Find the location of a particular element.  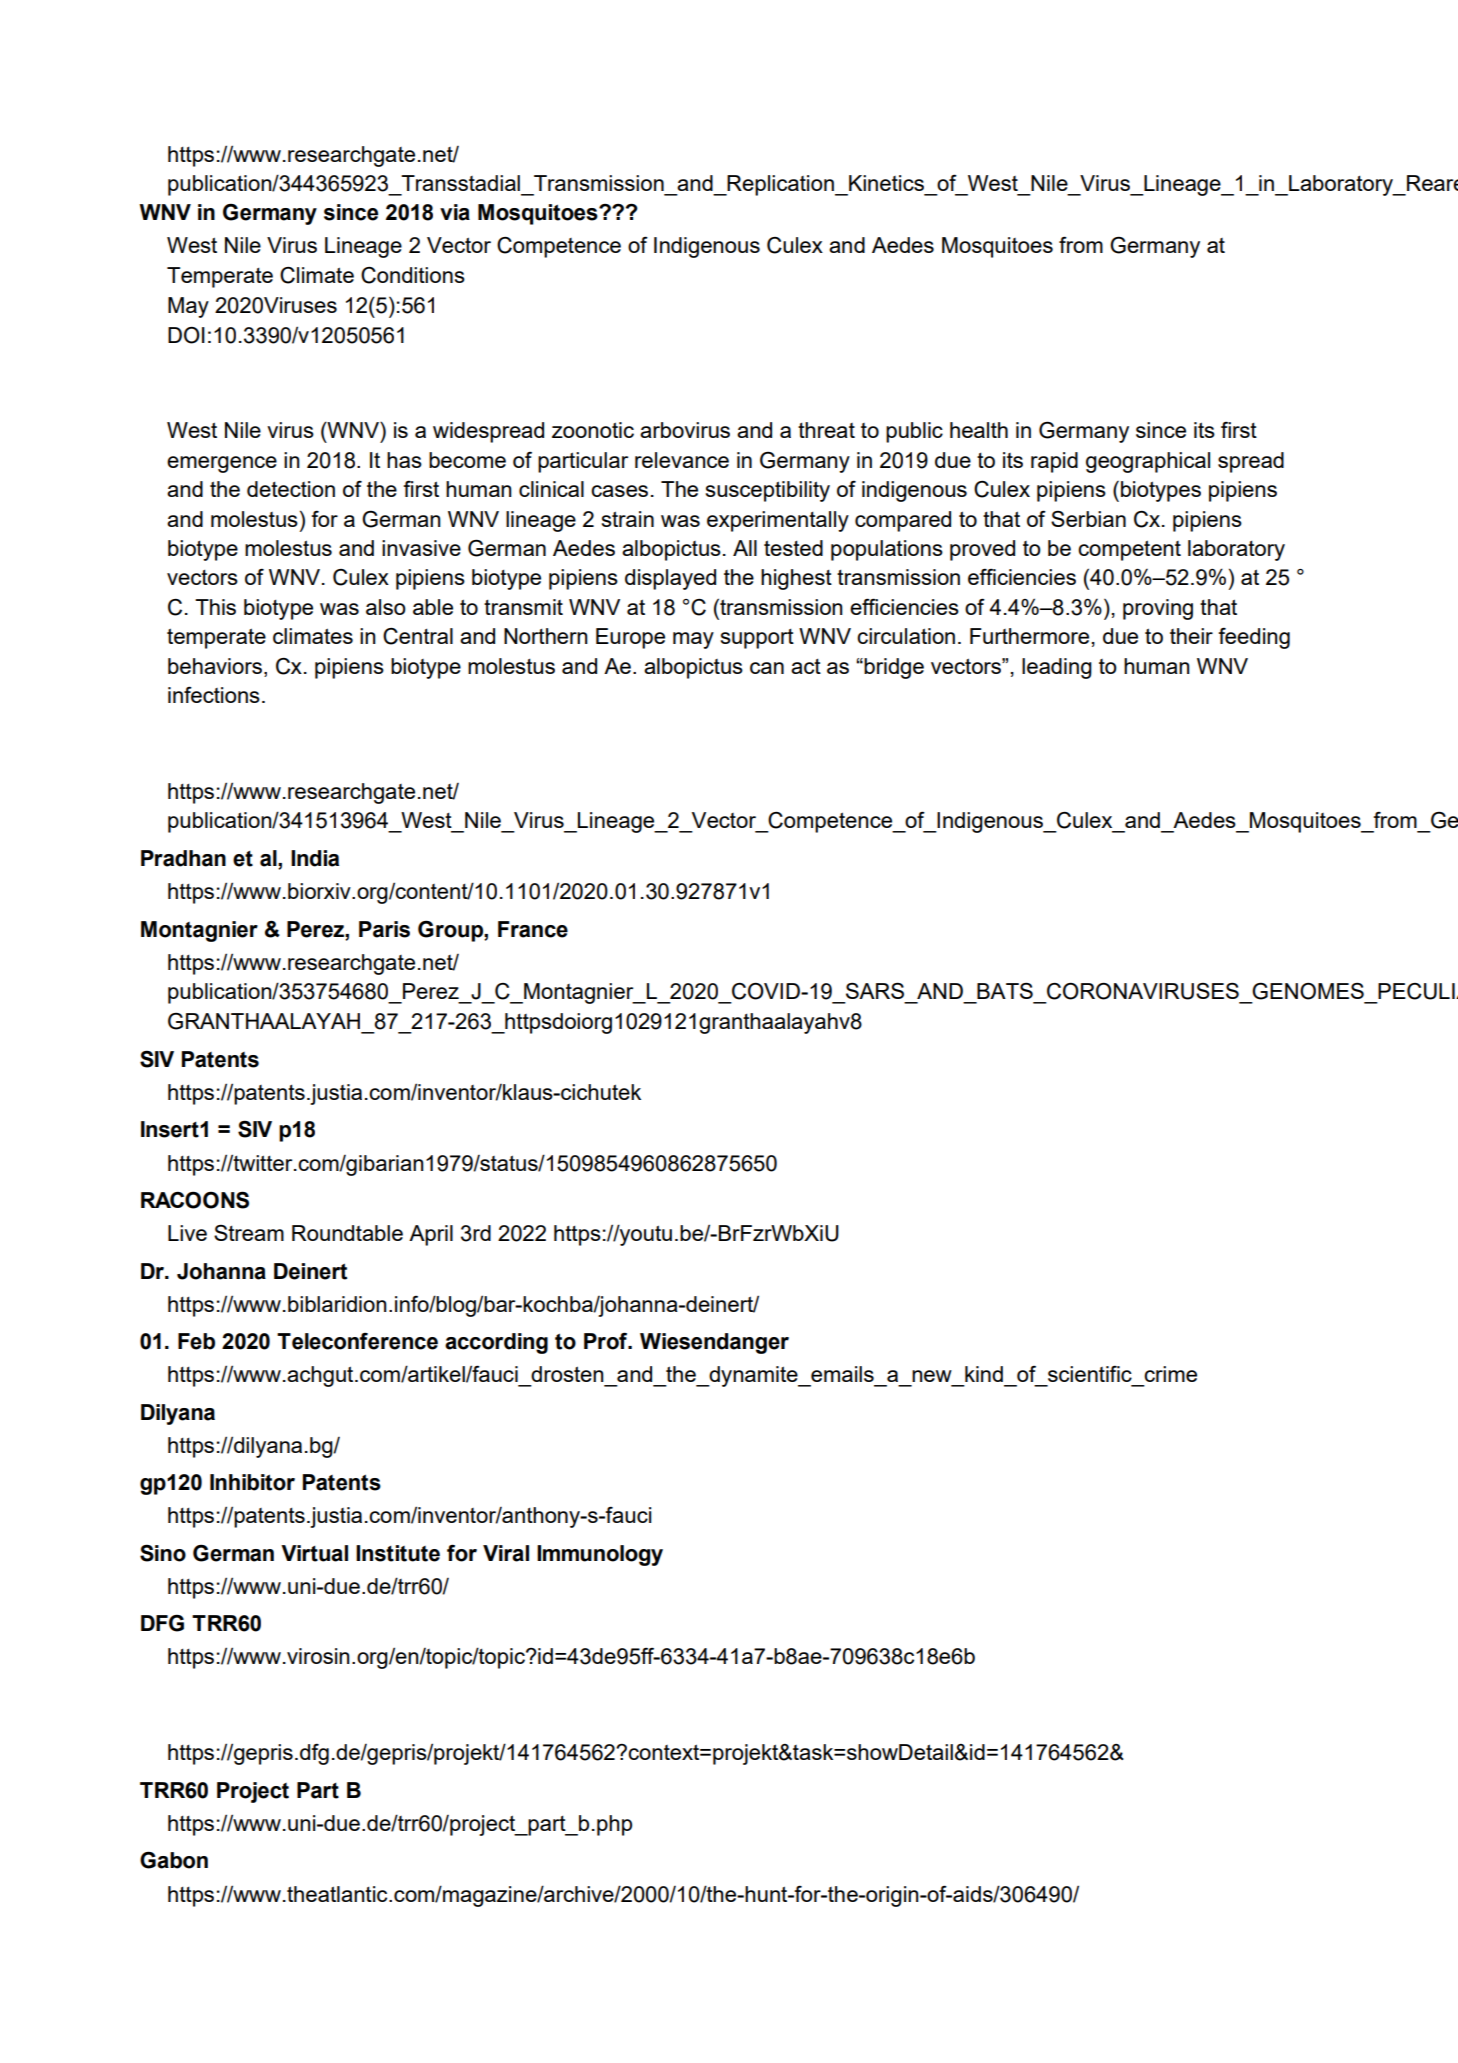

Teleconference is located at coordinates (357, 1341).
